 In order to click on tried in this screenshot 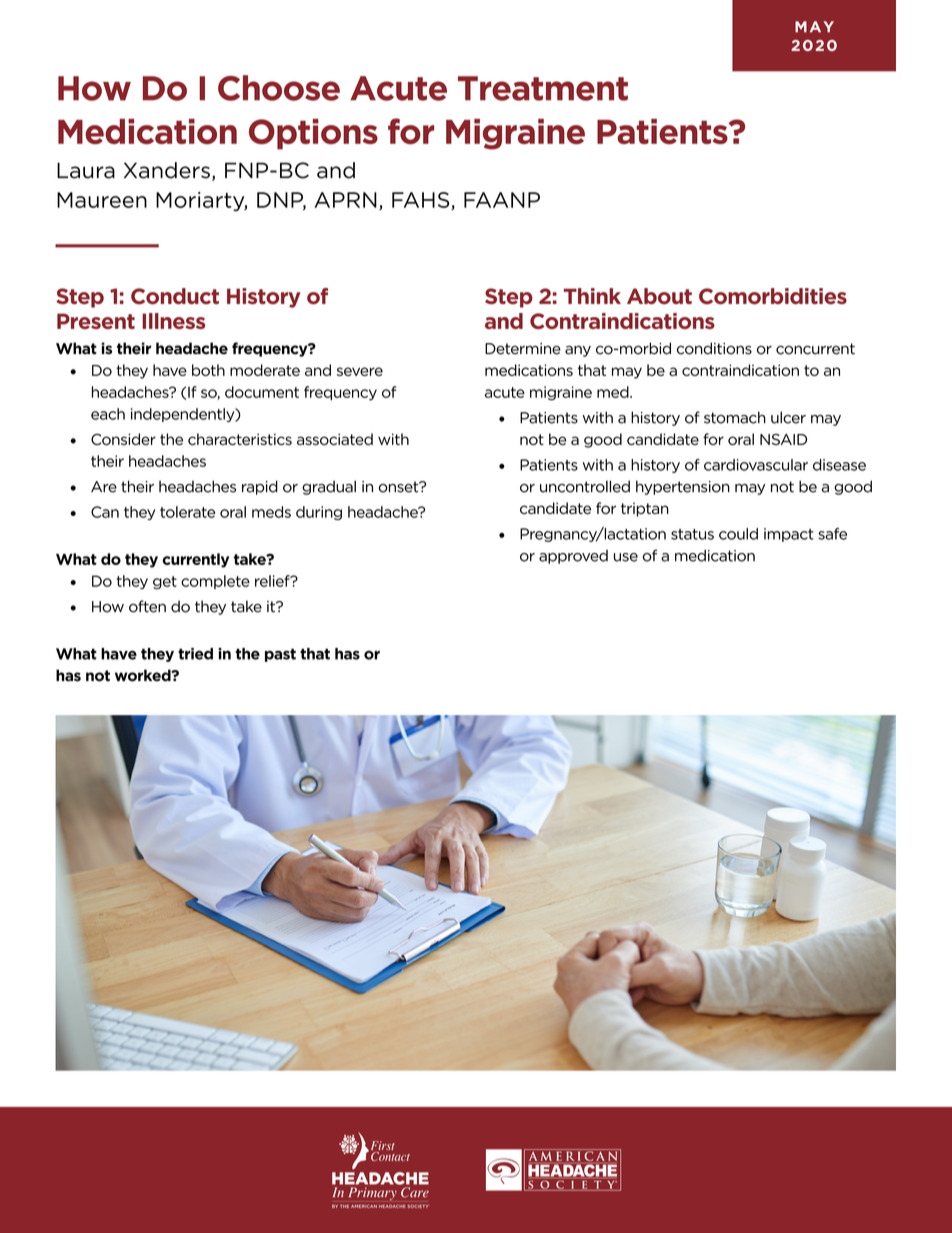, I will do `click(195, 654)`.
